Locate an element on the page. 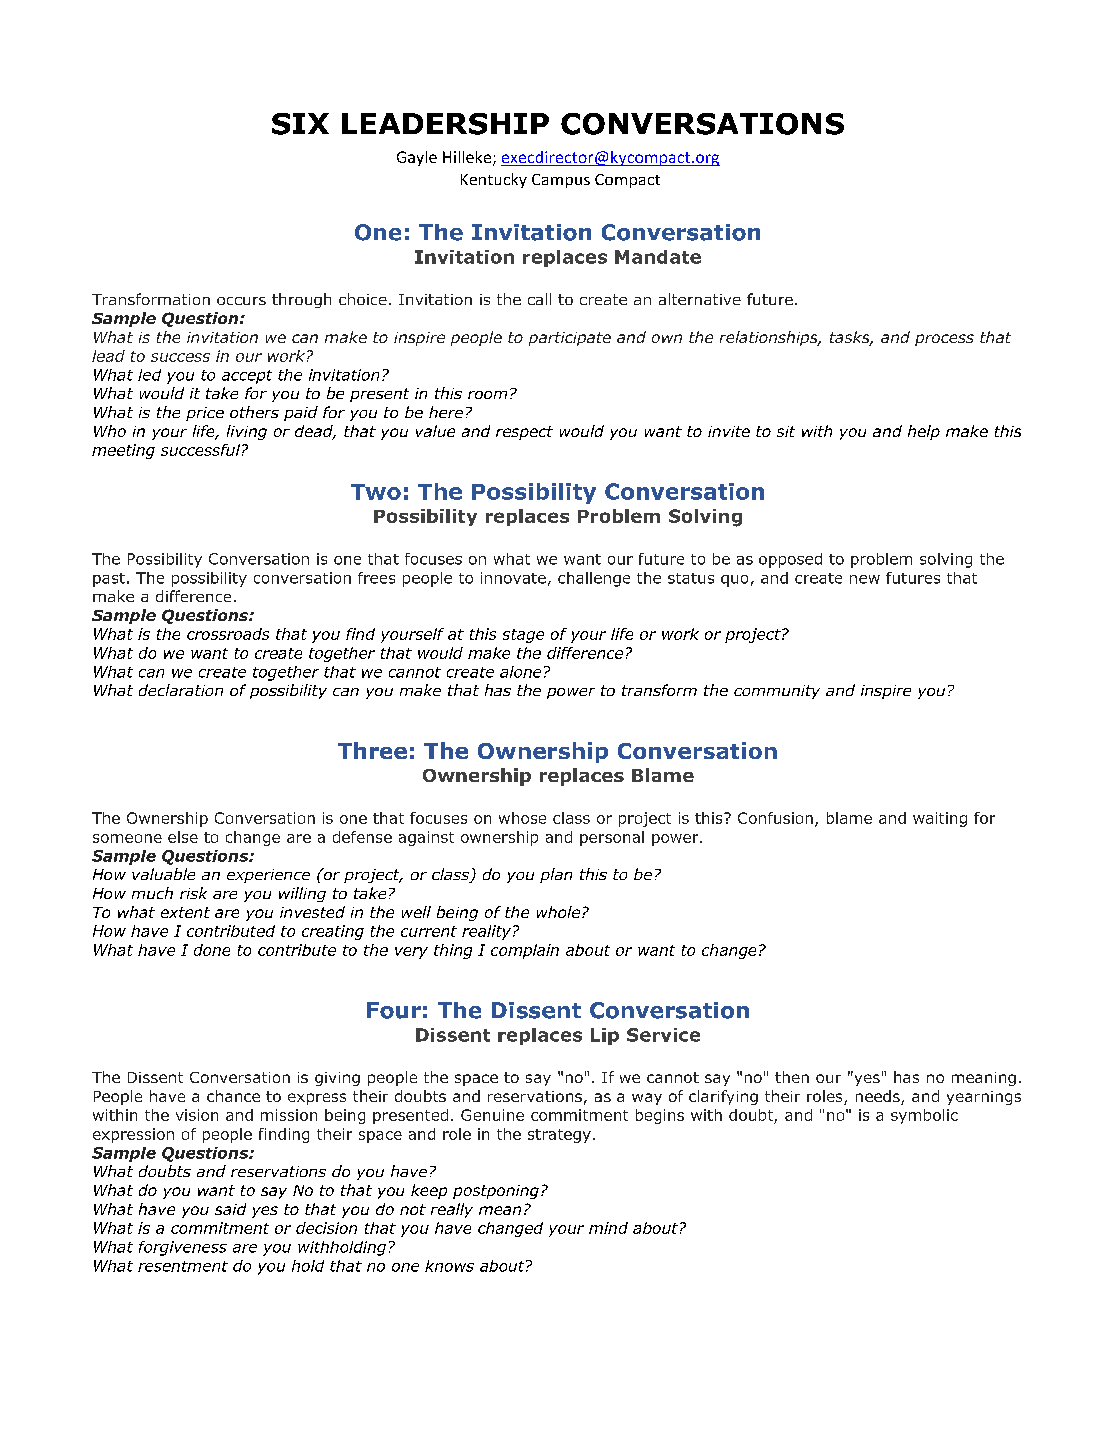 Image resolution: width=1116 pixels, height=1444 pixels. Confusion is located at coordinates (775, 818).
